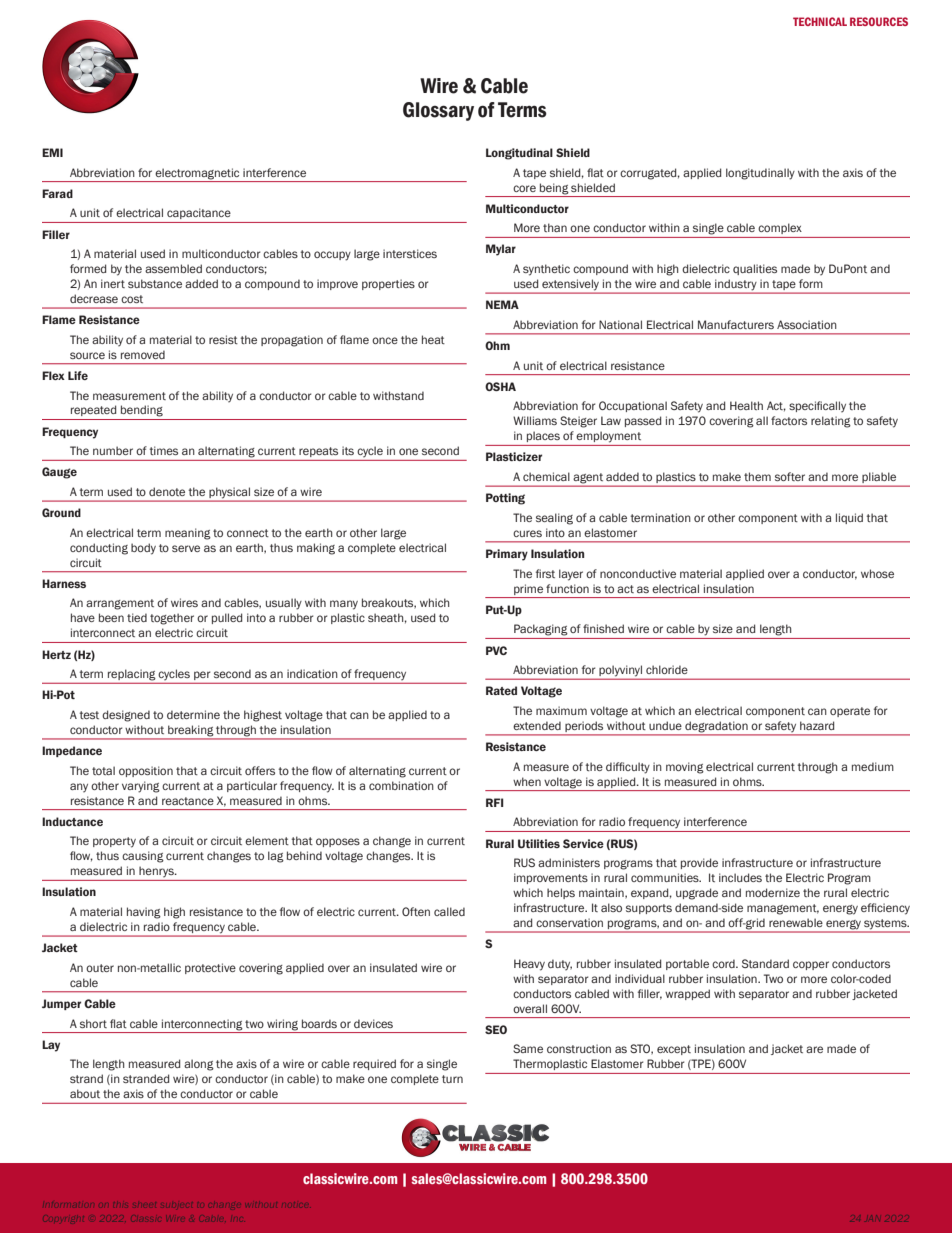 The height and width of the page is (1233, 952). Describe the element at coordinates (126, 716) in the page. I see `designed` at that location.
